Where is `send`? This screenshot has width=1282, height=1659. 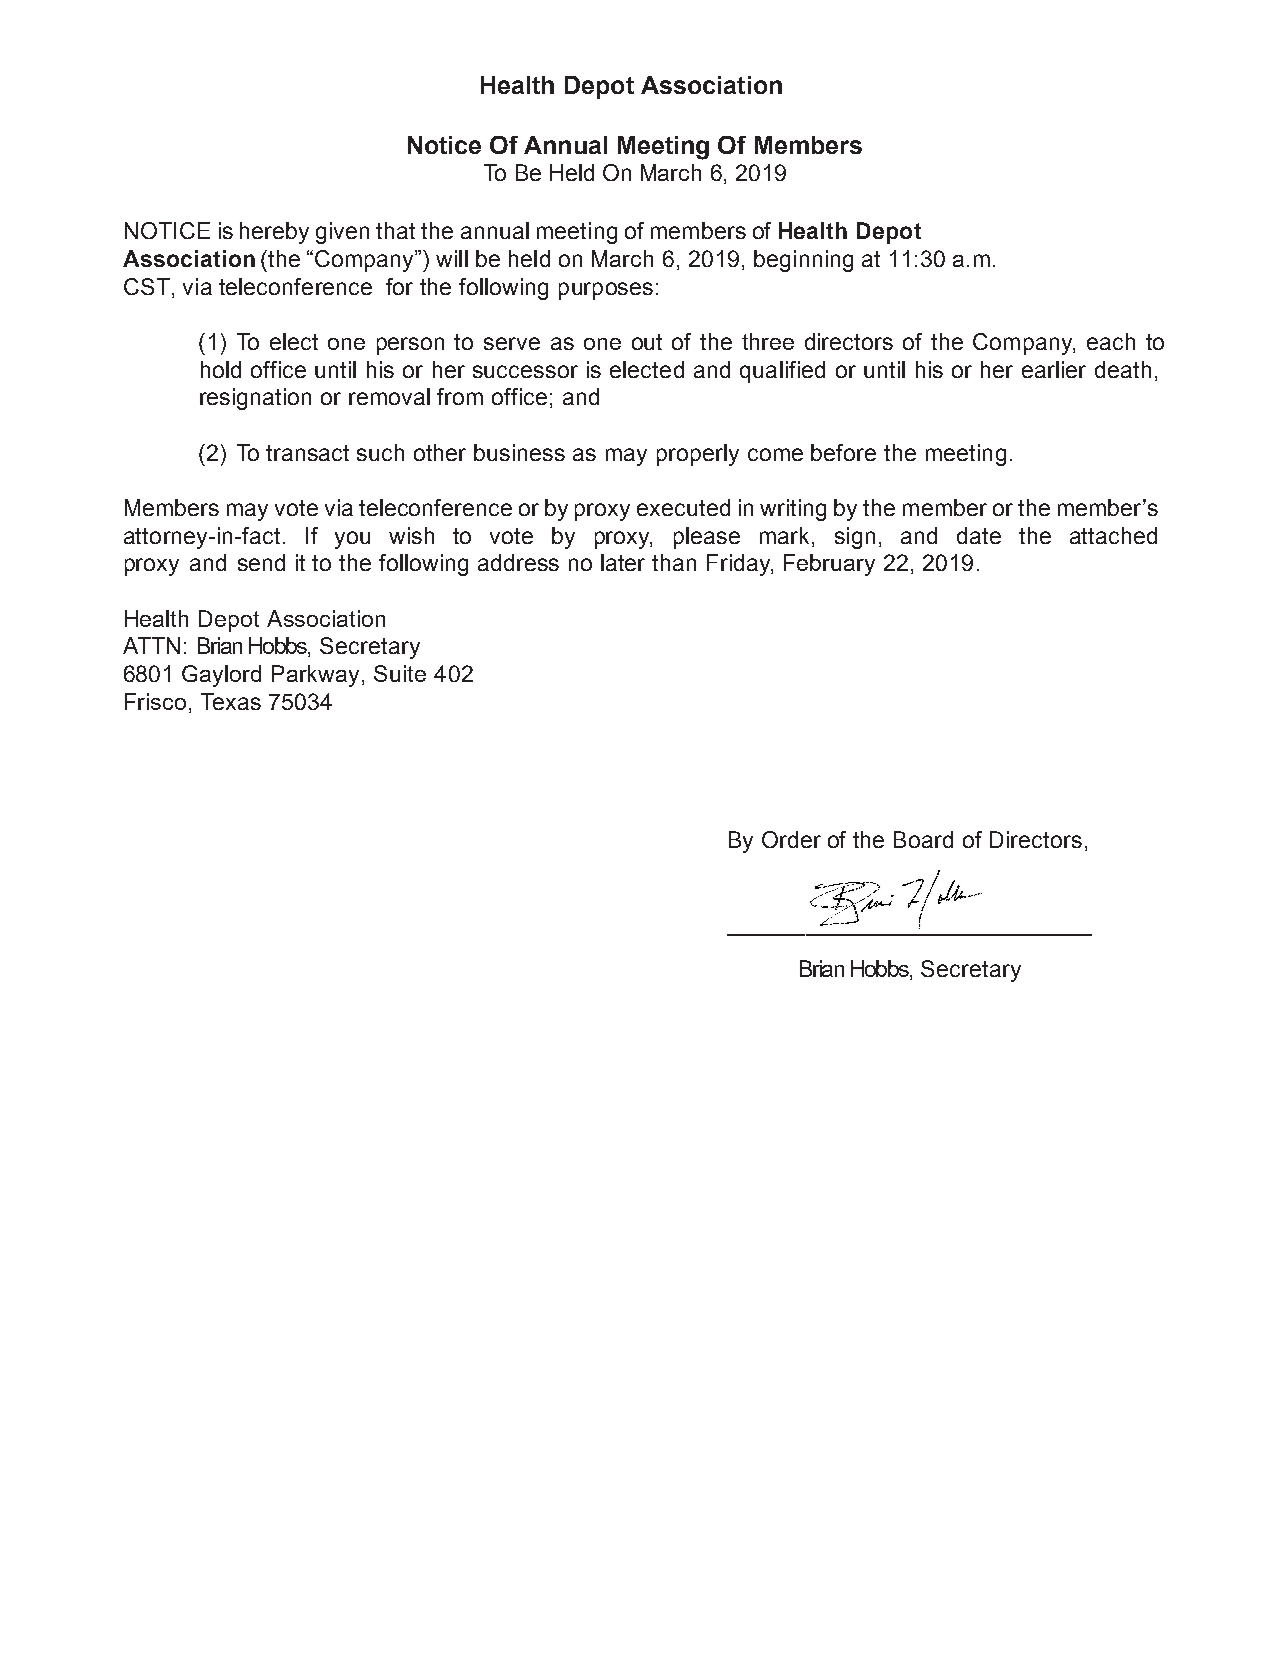 send is located at coordinates (261, 562).
